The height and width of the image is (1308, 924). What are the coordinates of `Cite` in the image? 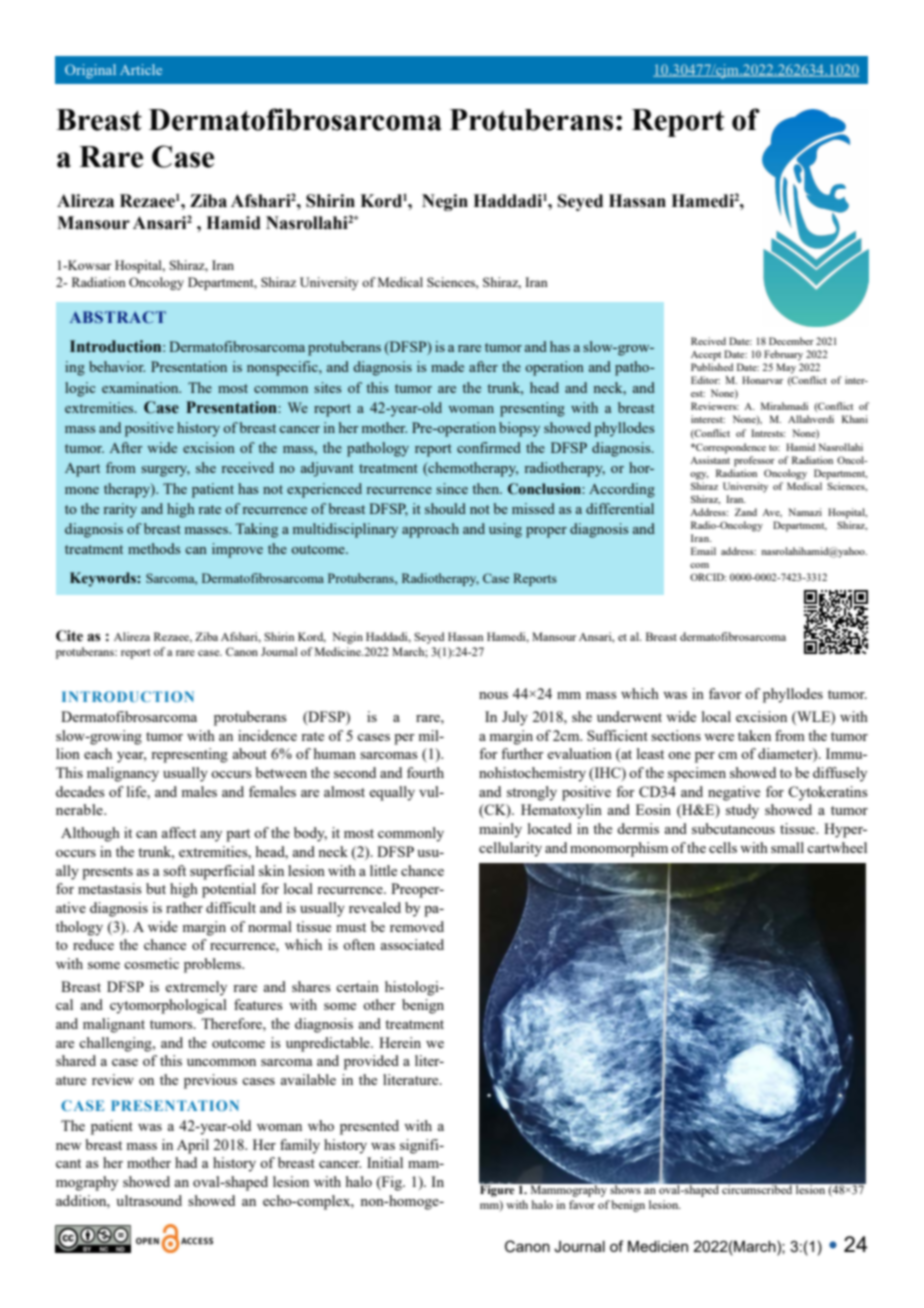 It's located at (69, 636).
